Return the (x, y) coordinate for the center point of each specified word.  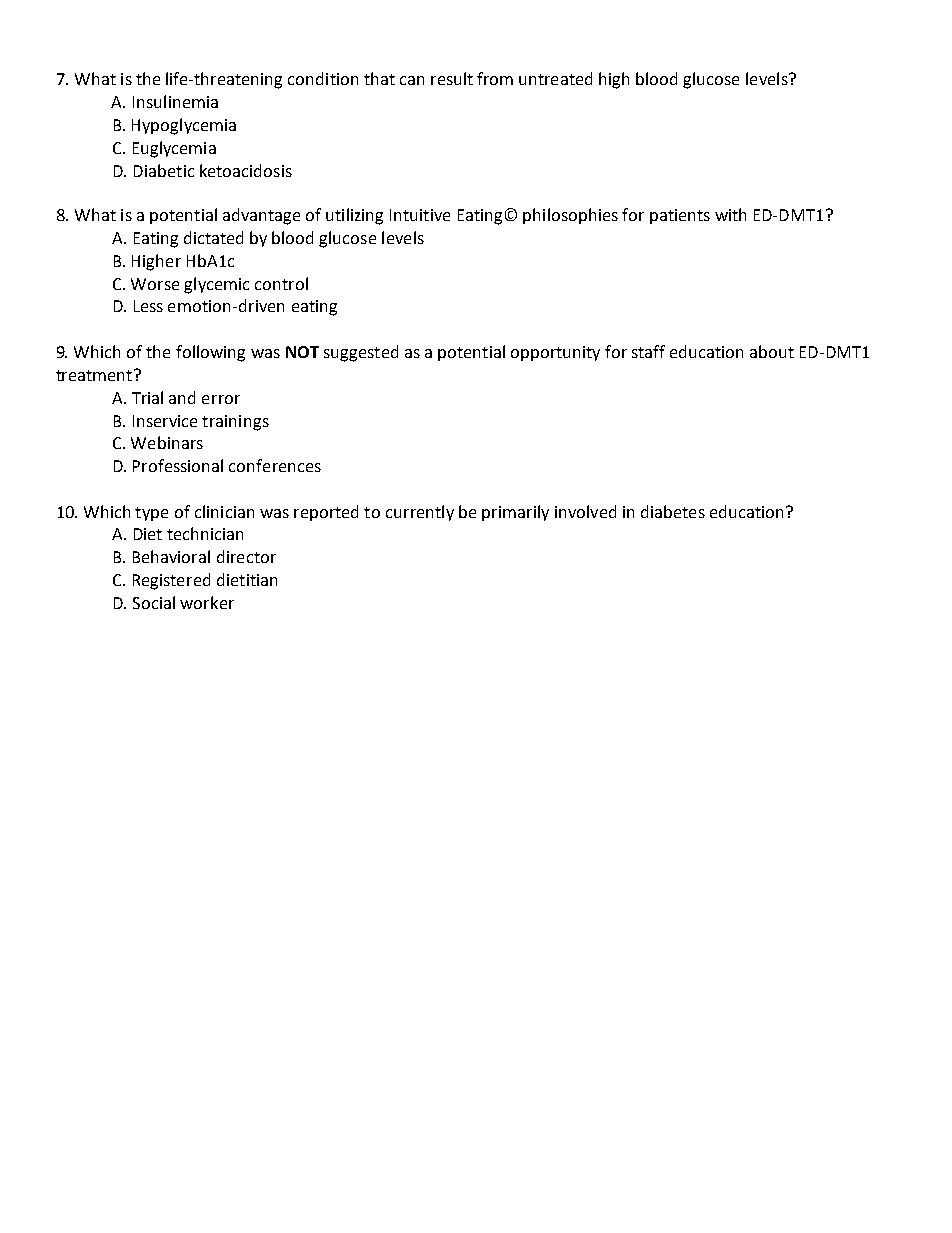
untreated (555, 78)
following (210, 353)
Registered (171, 581)
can (412, 80)
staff (648, 351)
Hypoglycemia (184, 126)
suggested (361, 353)
